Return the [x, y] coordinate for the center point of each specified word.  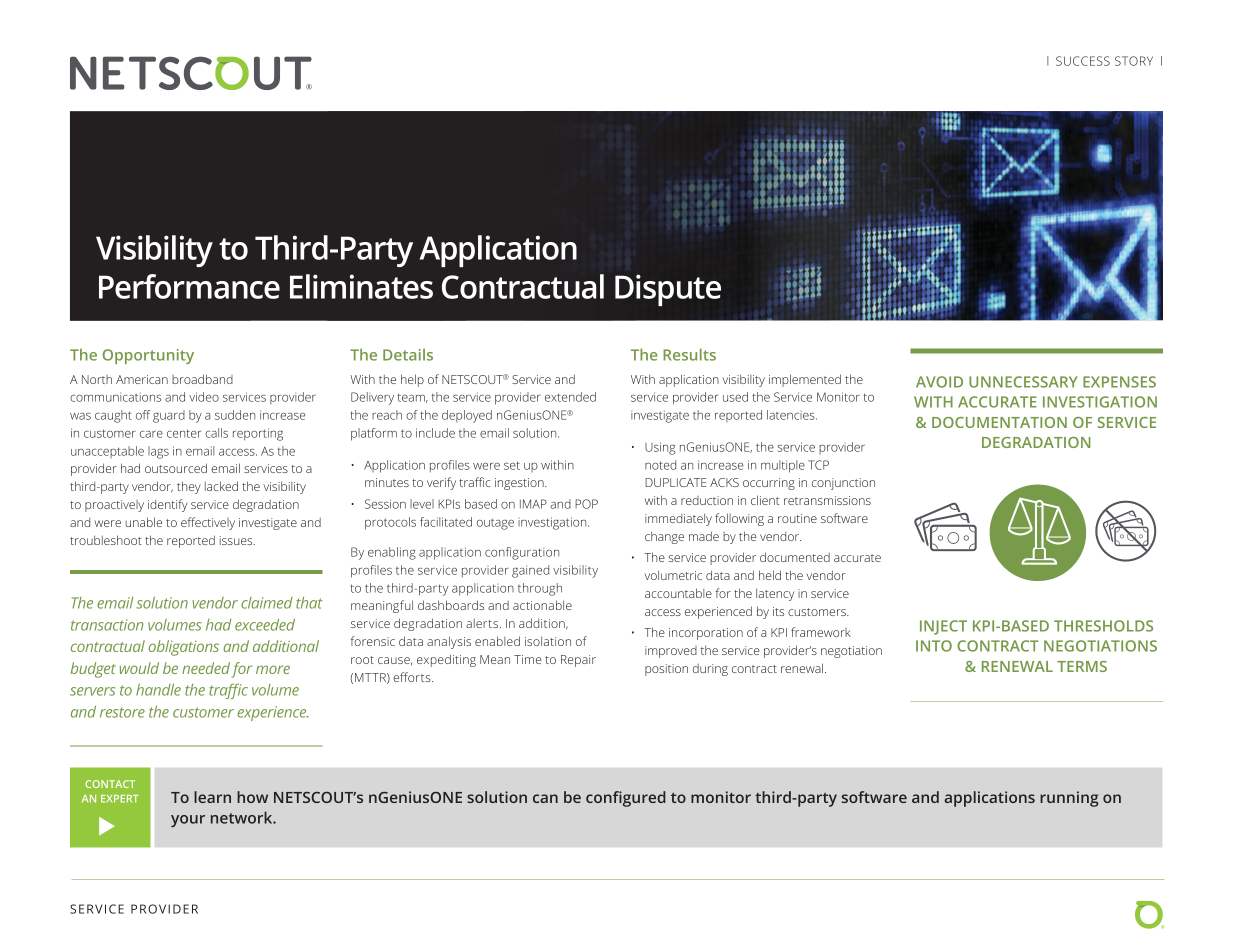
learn [212, 797]
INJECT [943, 627]
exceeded [265, 625]
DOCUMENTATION [999, 422]
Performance [189, 286]
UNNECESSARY [1023, 382]
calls [216, 433]
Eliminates [361, 286]
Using [660, 448]
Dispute [668, 290]
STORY [1134, 61]
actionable [542, 605]
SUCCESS [1083, 61]
